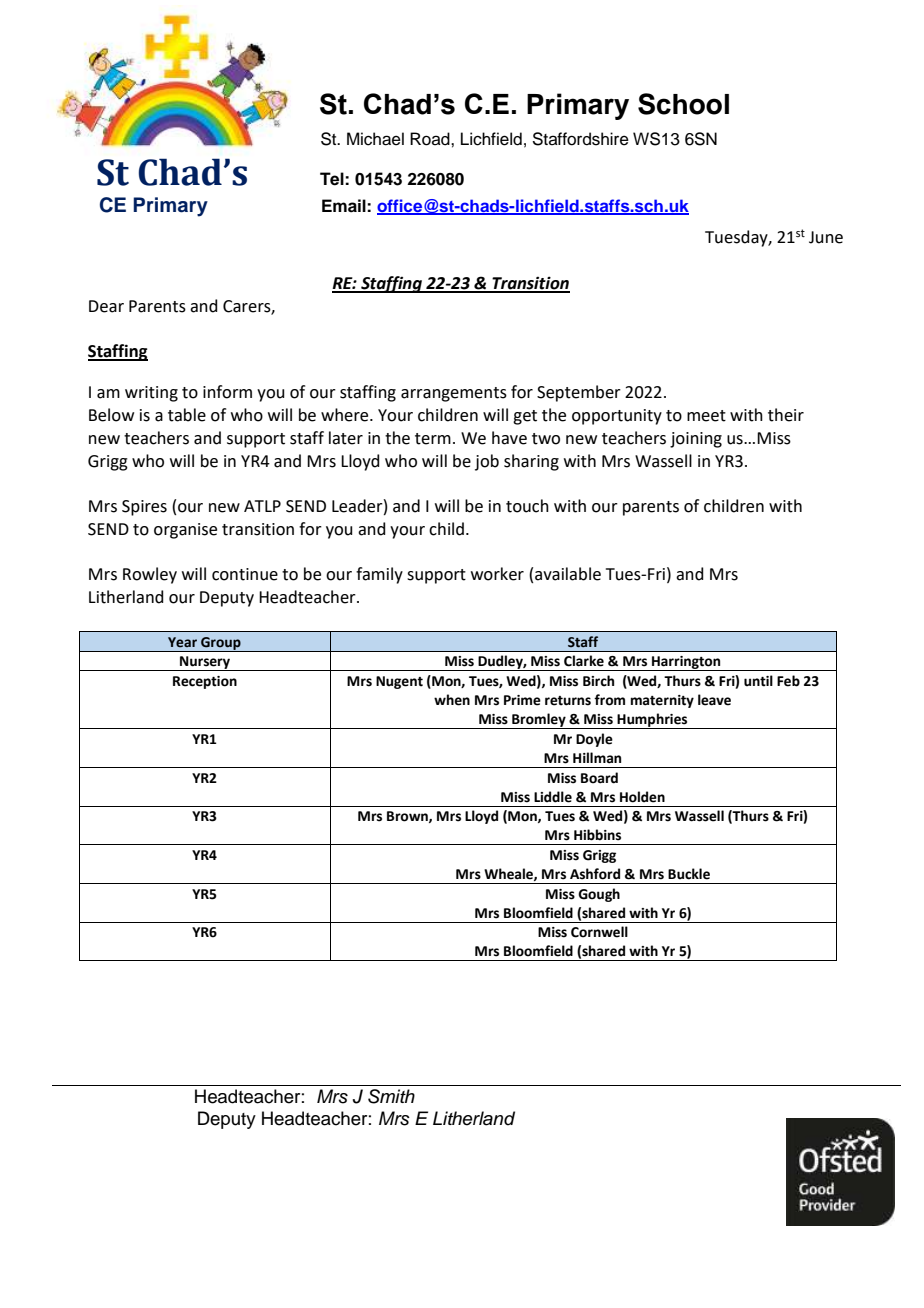 The width and height of the screenshot is (924, 1308). Describe the element at coordinates (150, 575) in the screenshot. I see `Rowley` at that location.
